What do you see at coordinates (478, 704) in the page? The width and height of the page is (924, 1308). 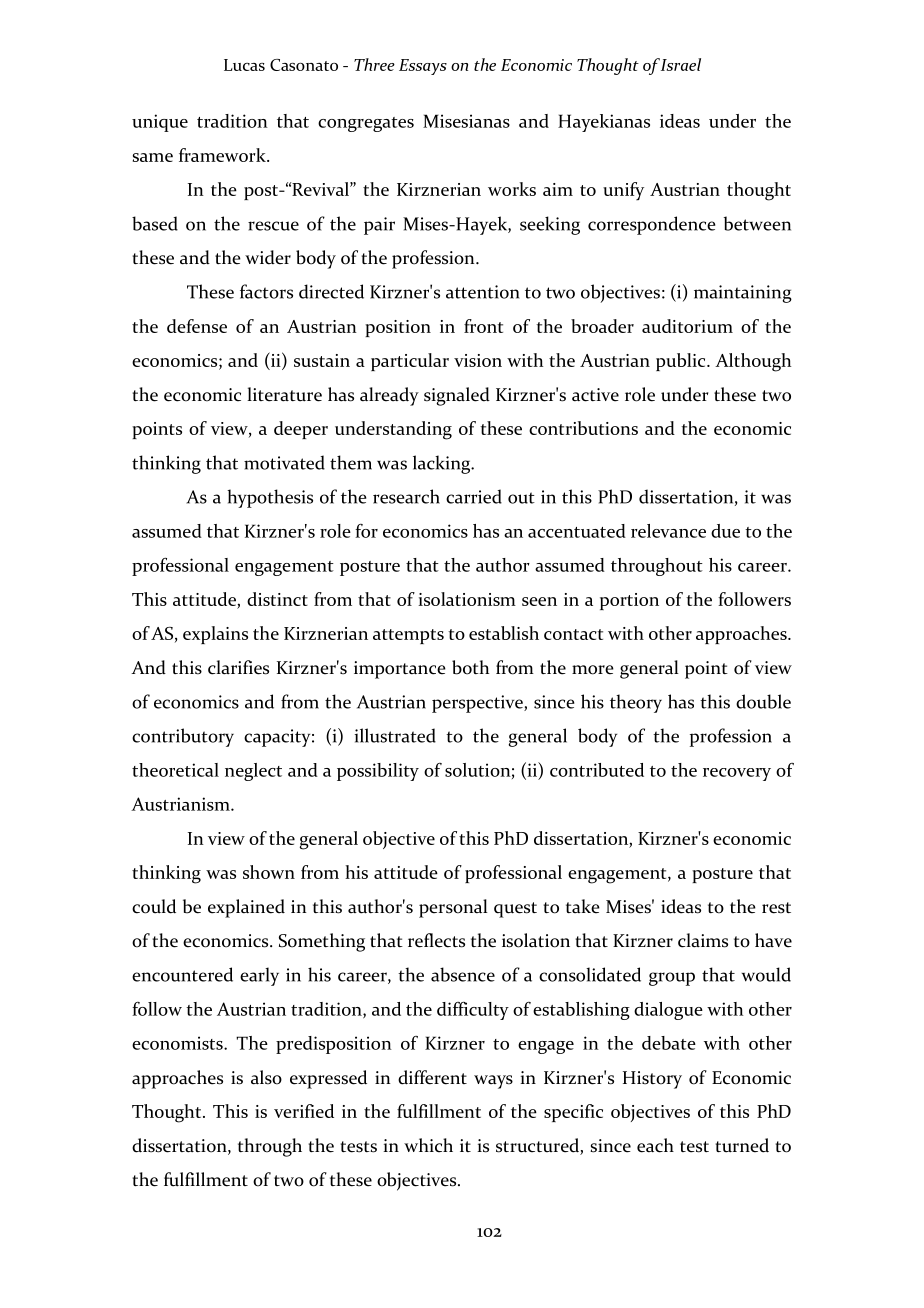 I see `perspective` at bounding box center [478, 704].
